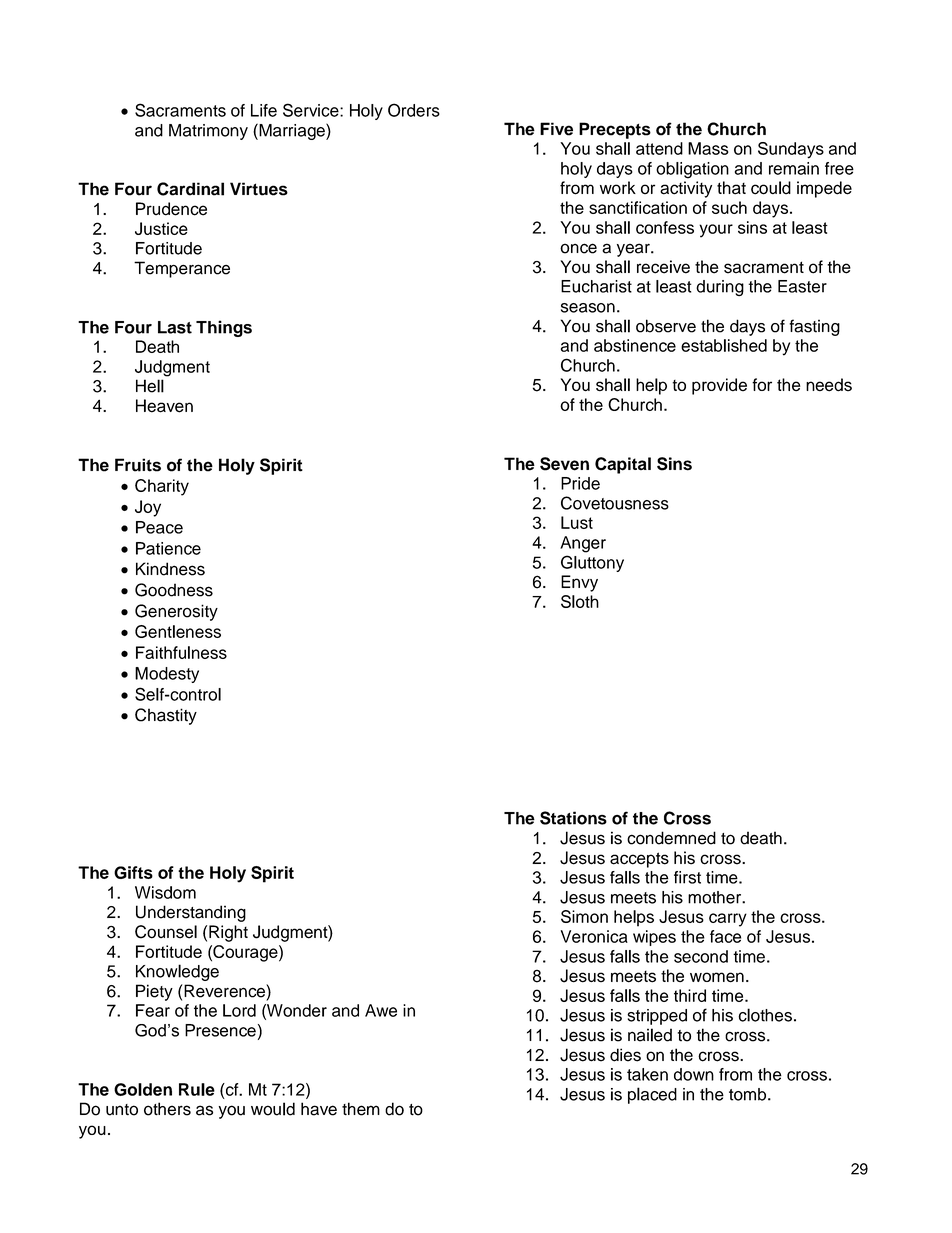 Image resolution: width=952 pixels, height=1233 pixels. I want to click on Chastity, so click(166, 716).
